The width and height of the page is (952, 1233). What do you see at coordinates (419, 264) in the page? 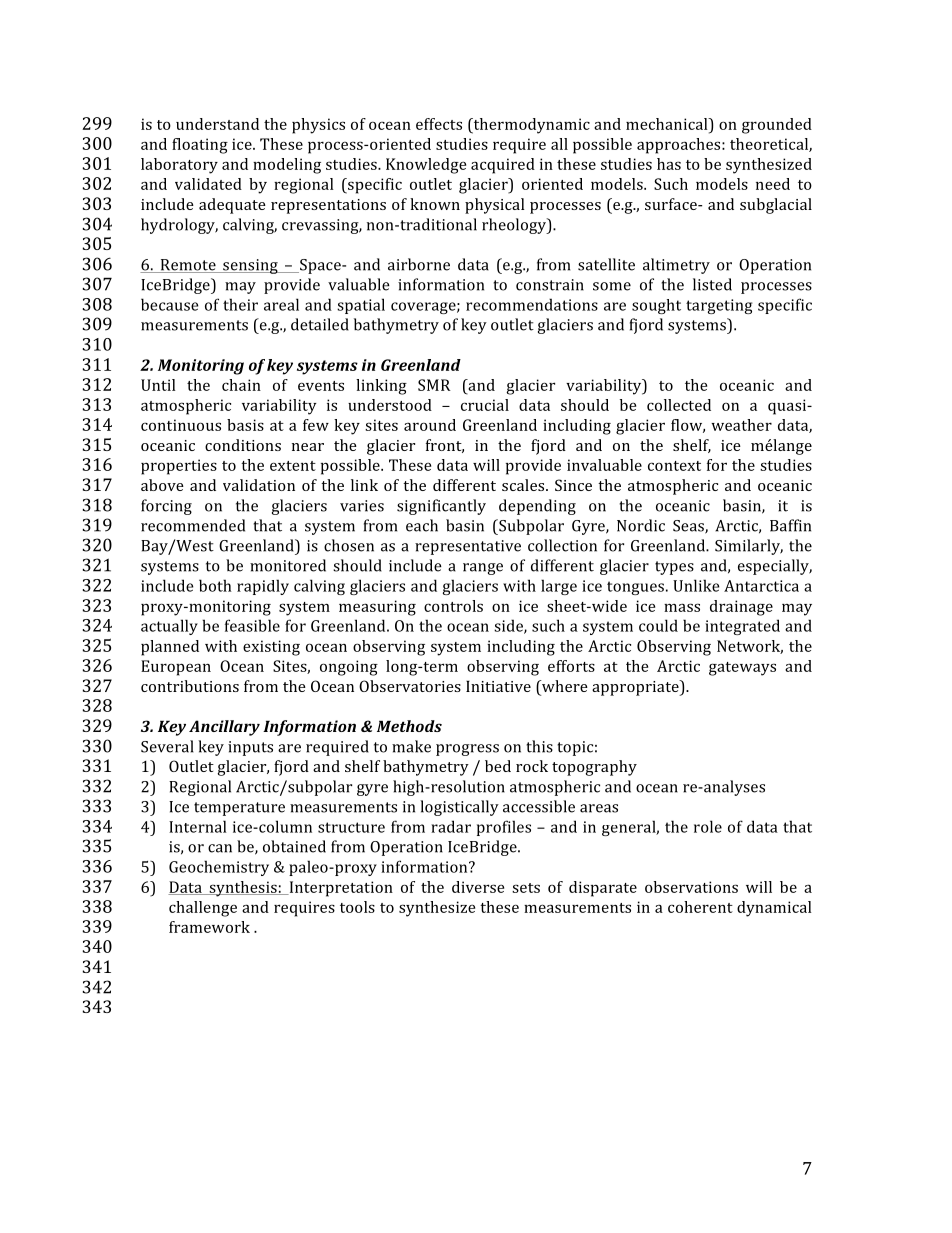
I see `airborne` at bounding box center [419, 264].
